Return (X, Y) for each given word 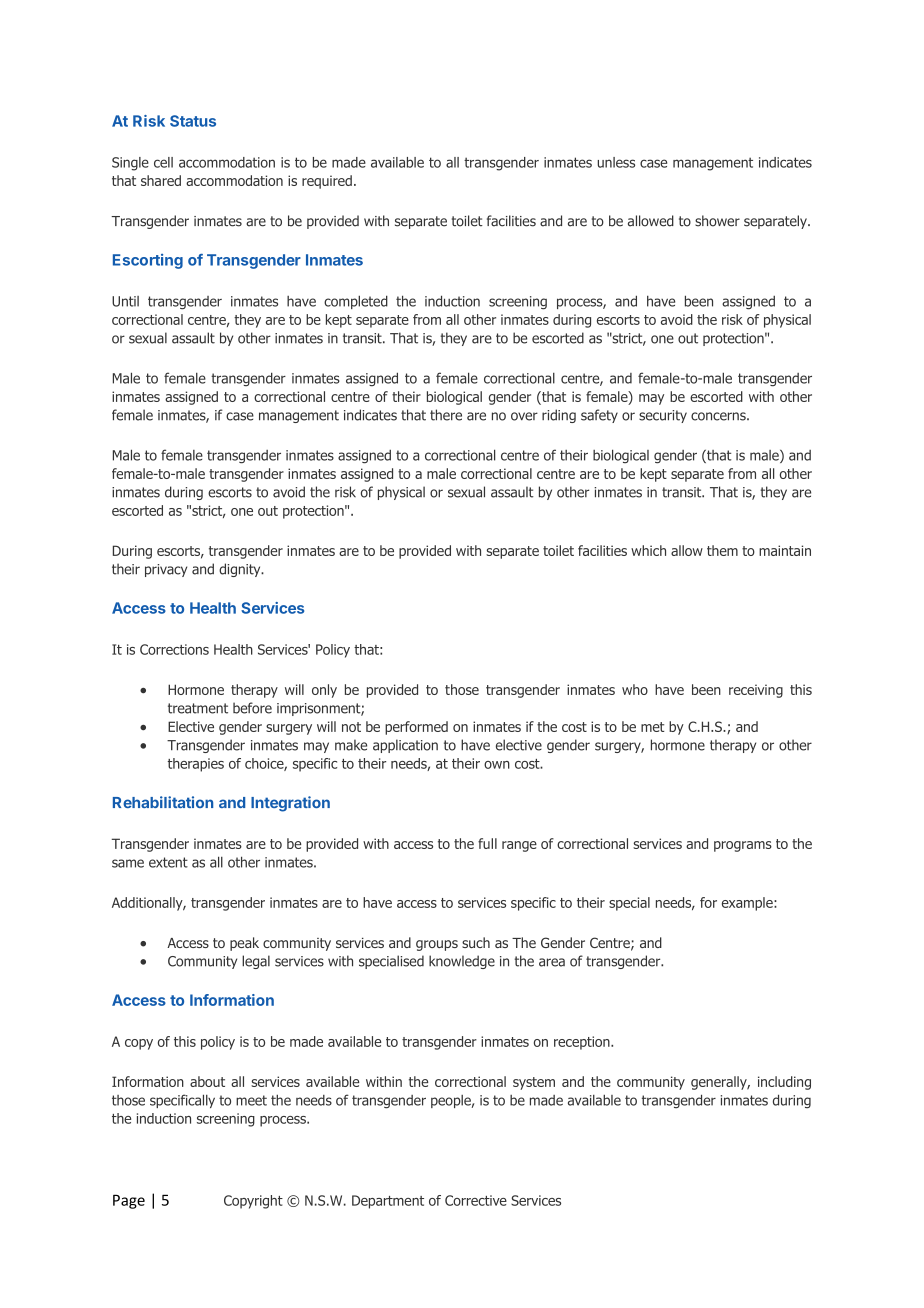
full (487, 843)
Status (193, 121)
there (446, 415)
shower (717, 221)
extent (168, 862)
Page (129, 1201)
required (327, 182)
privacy (166, 570)
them (722, 550)
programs (743, 846)
